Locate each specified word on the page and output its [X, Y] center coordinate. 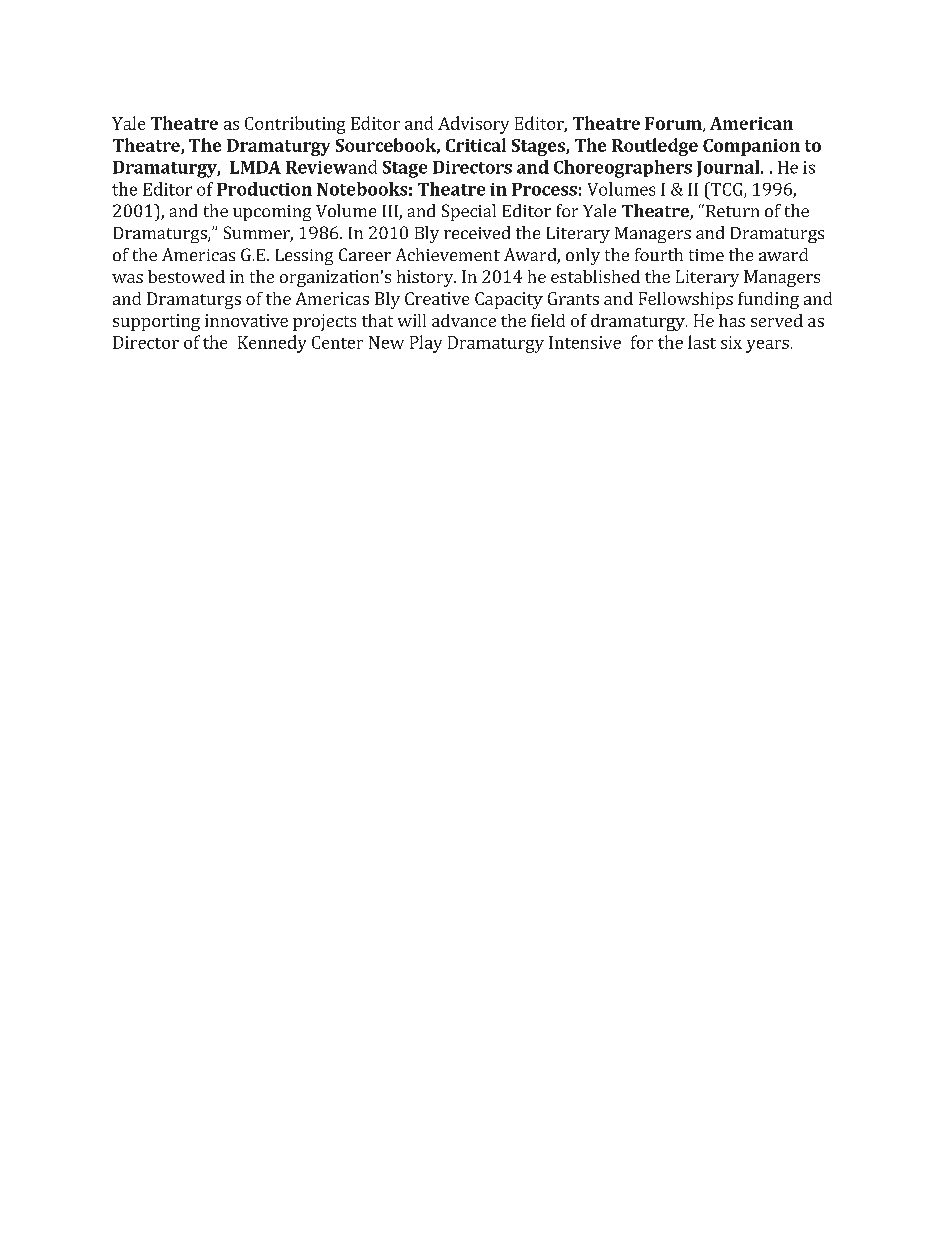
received [477, 232]
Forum [674, 124]
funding [768, 300]
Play [426, 344]
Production [264, 189]
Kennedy [272, 344]
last [702, 342]
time [706, 255]
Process [544, 189]
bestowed [186, 276]
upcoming [272, 213]
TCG [726, 190]
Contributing [295, 125]
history [426, 278]
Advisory [473, 125]
